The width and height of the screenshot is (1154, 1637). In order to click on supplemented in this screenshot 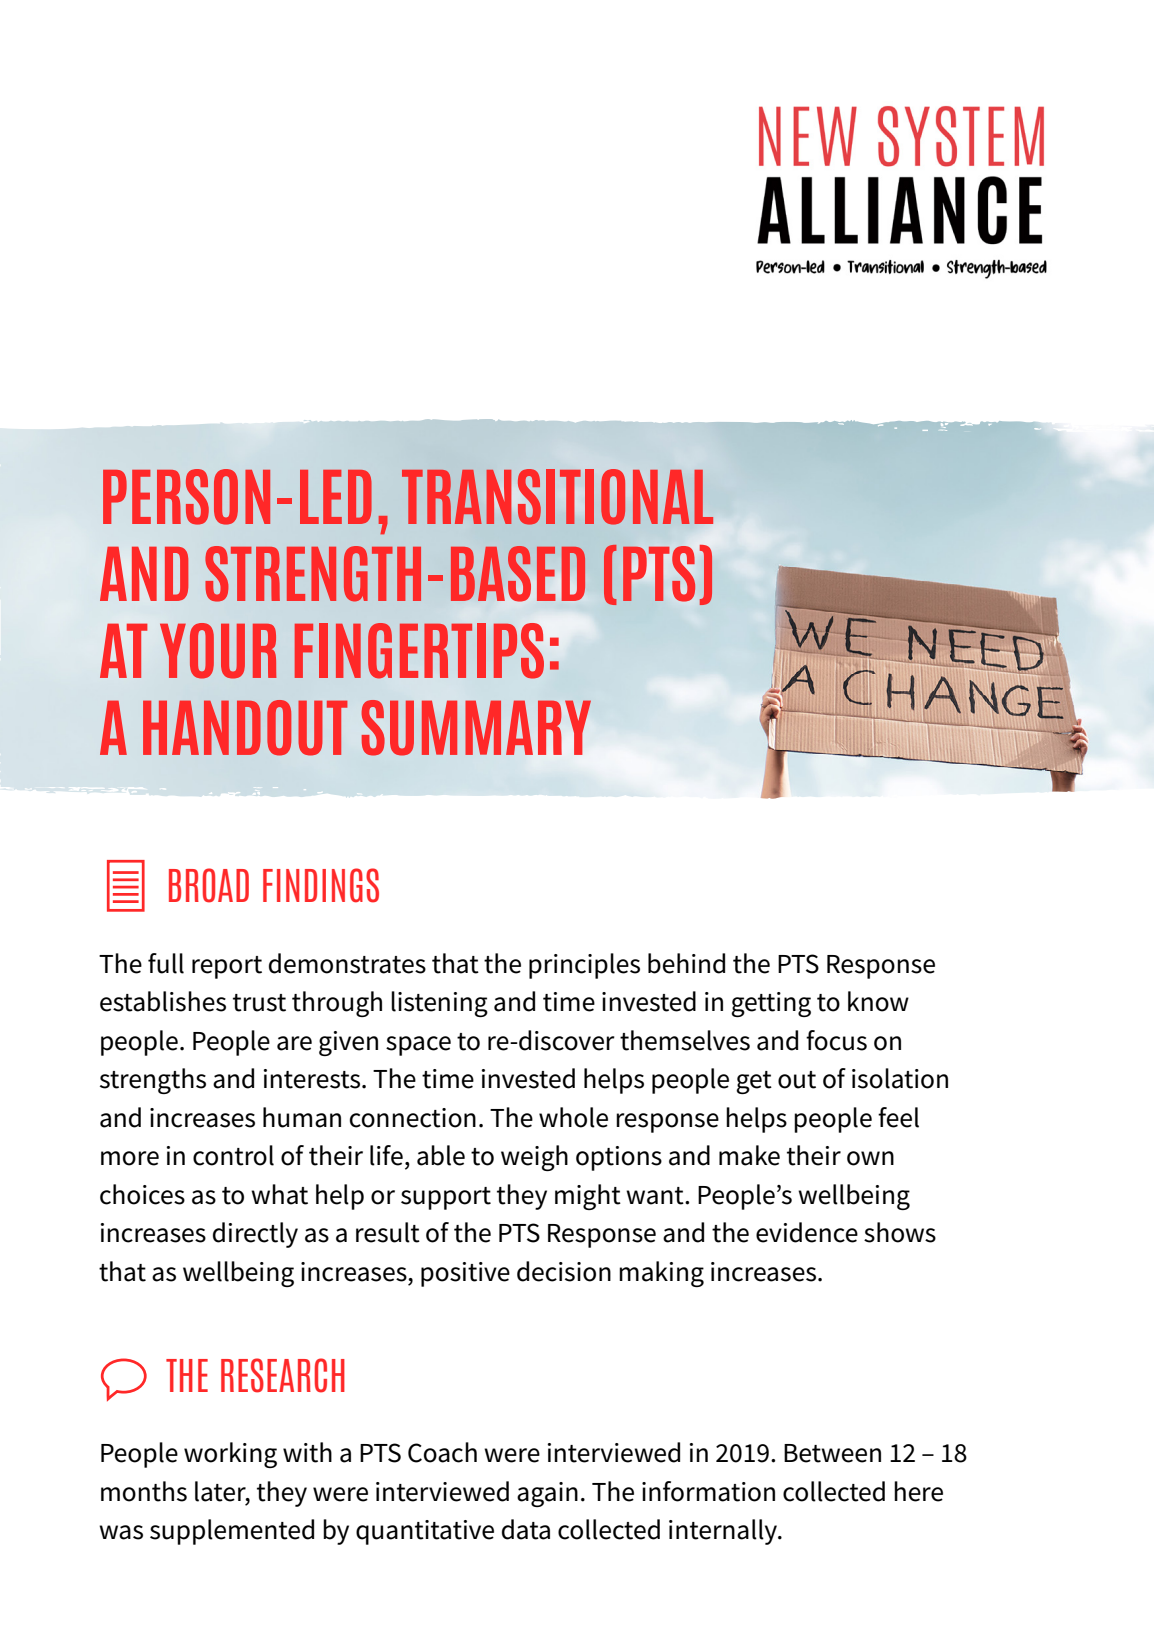, I will do `click(232, 1532)`.
